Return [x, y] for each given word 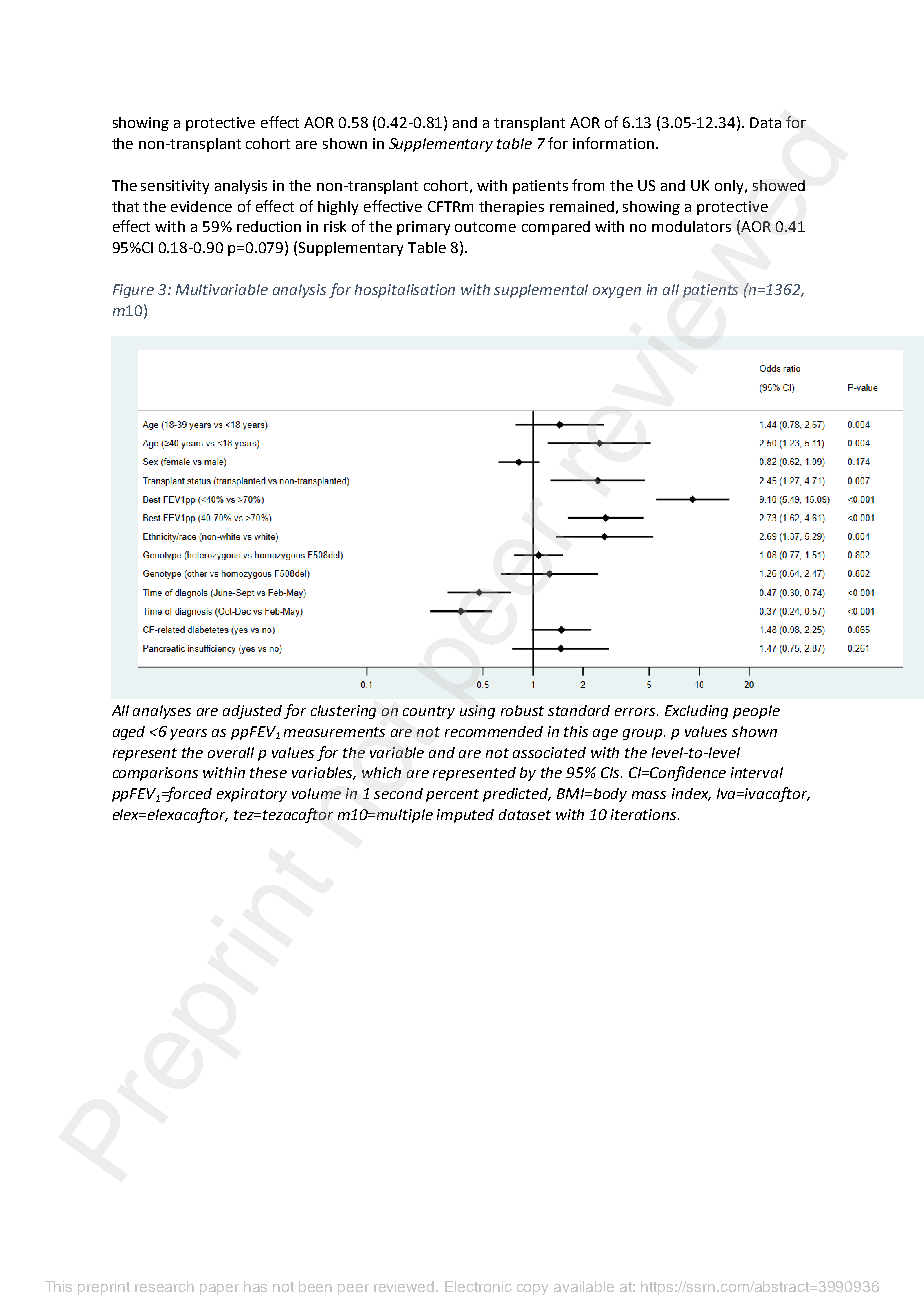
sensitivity [175, 187]
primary [423, 228]
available [584, 1286]
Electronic [478, 1286]
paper [219, 1289]
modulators [691, 226]
